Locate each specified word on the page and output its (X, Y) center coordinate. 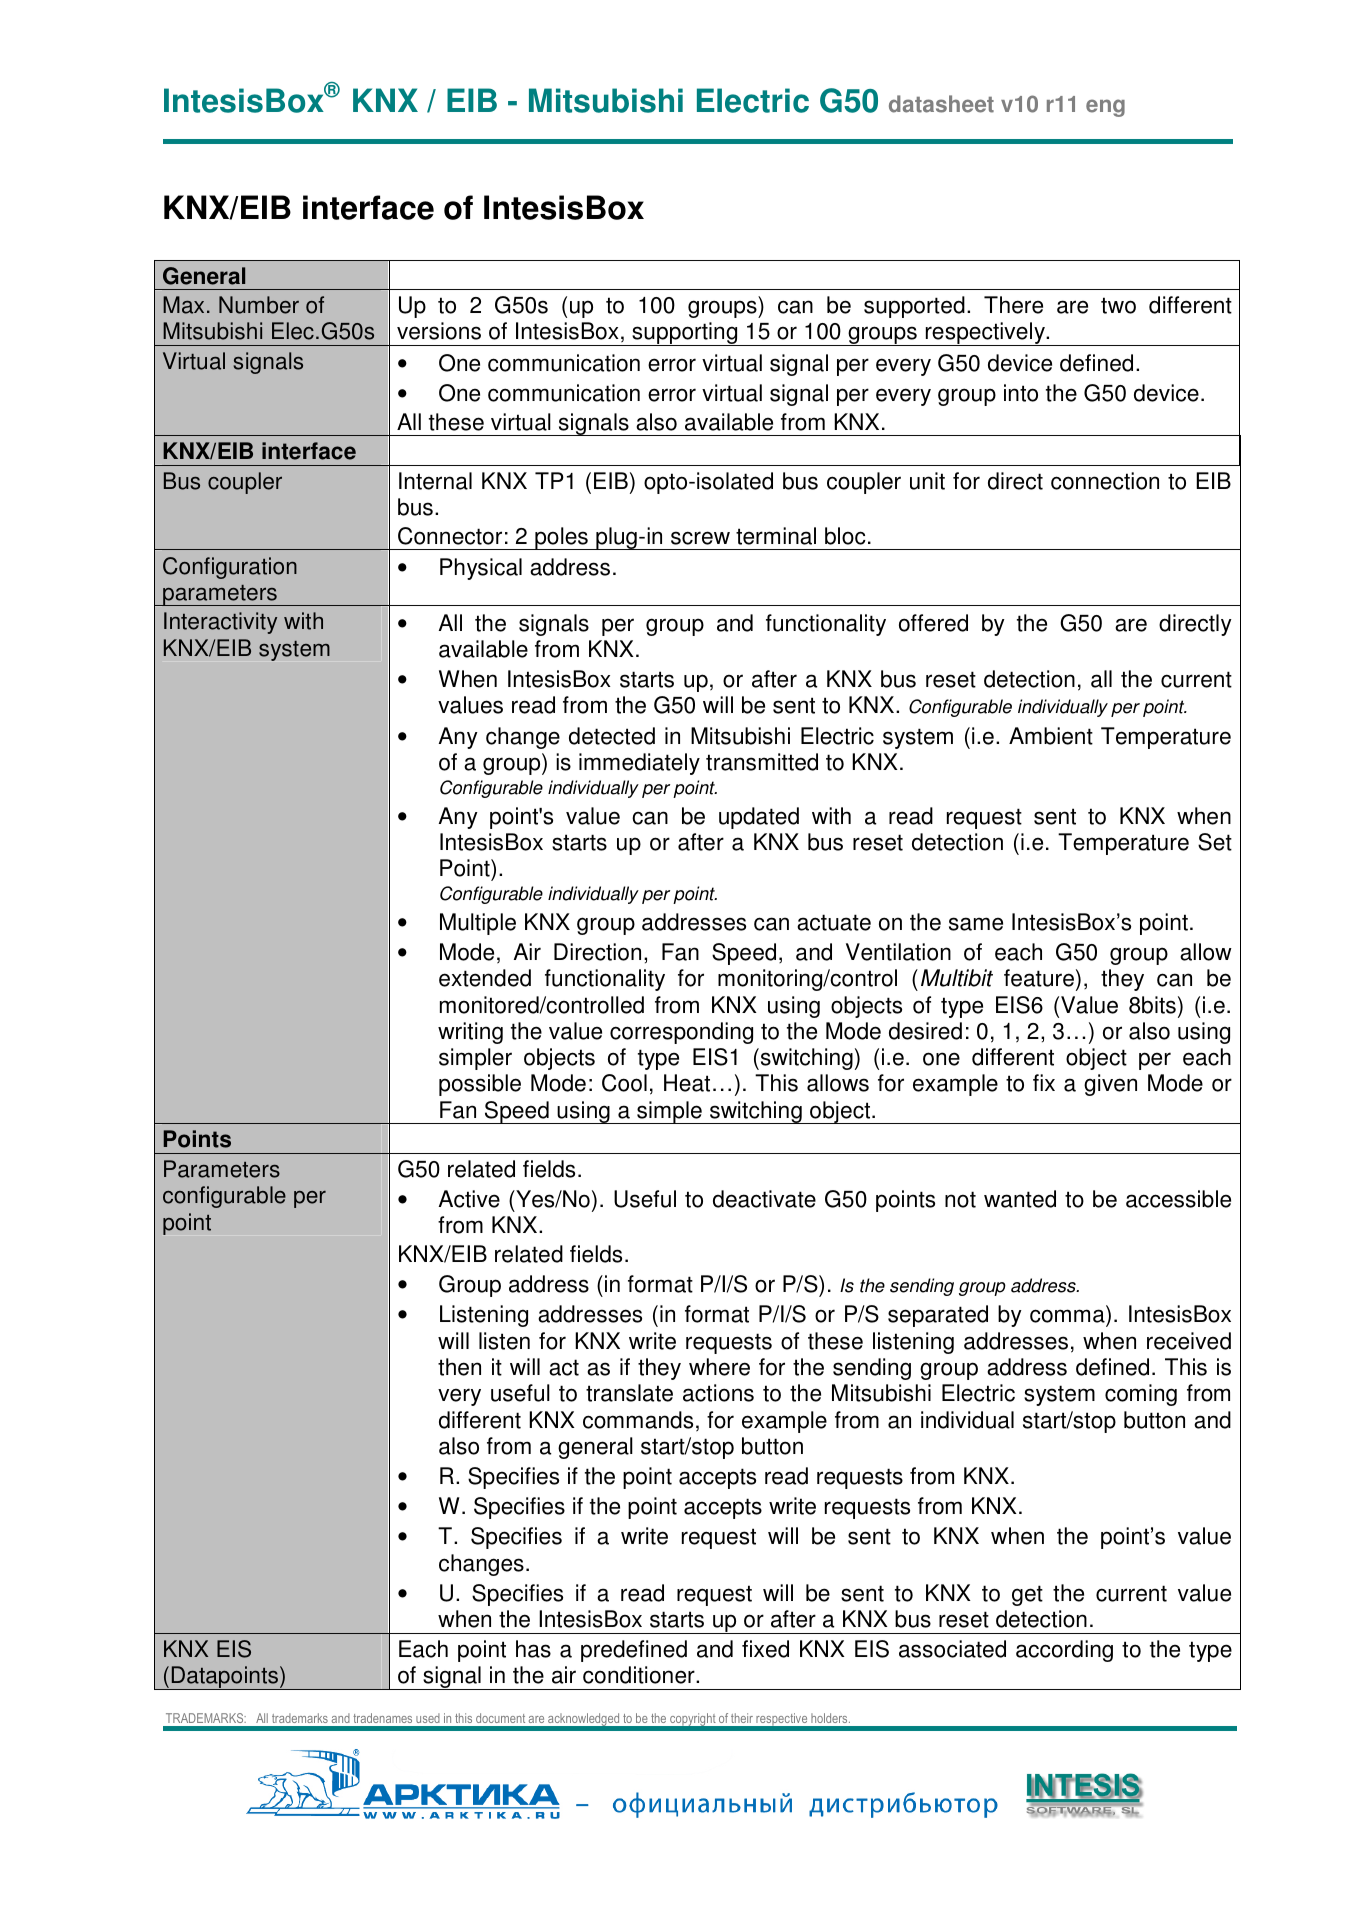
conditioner (640, 1675)
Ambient (1051, 736)
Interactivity (220, 623)
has (533, 1649)
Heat (687, 1083)
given (1110, 1085)
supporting (685, 334)
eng (1105, 108)
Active (469, 1199)
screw (700, 538)
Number (259, 305)
